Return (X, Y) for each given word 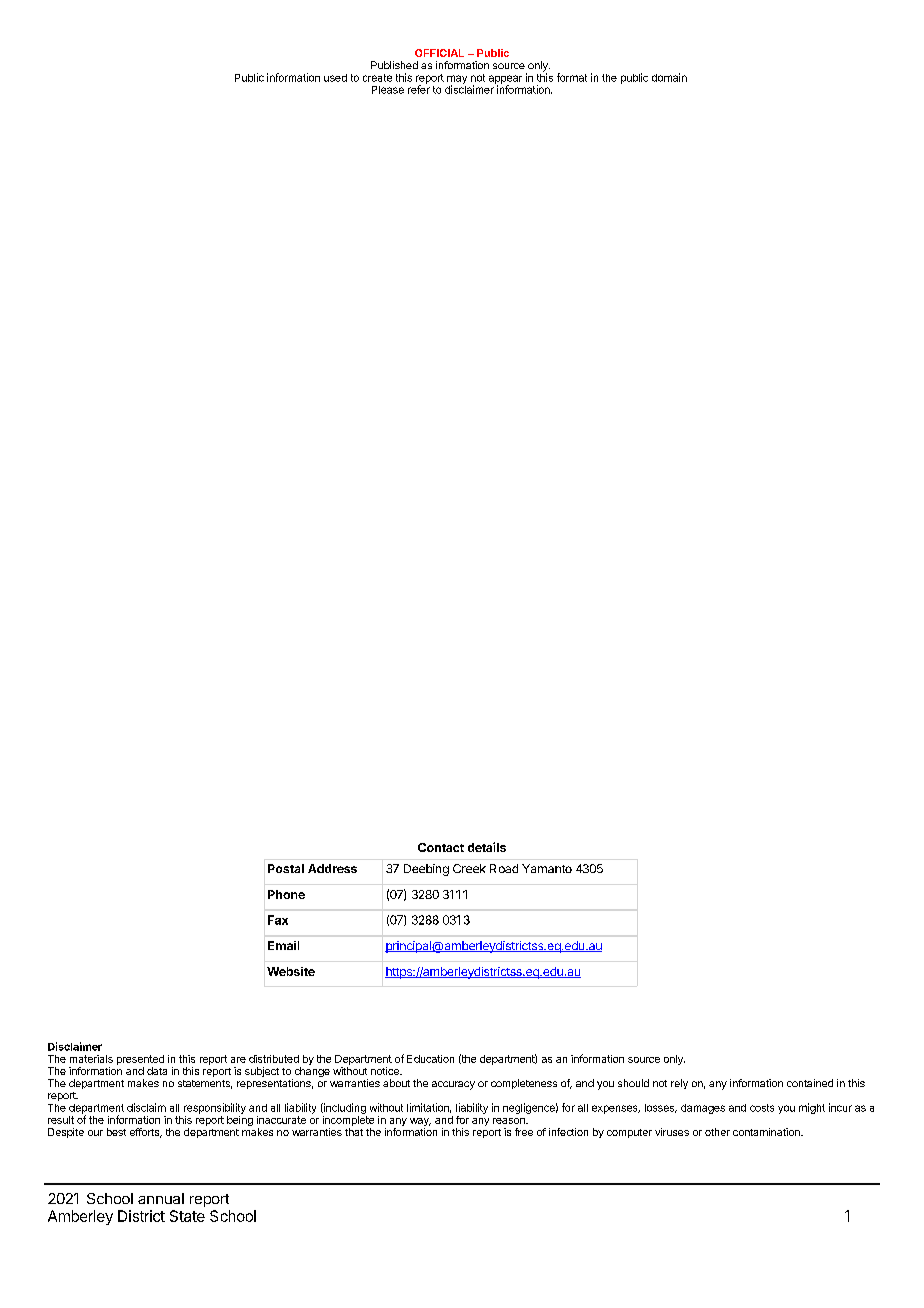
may (457, 80)
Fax (278, 920)
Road (504, 868)
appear (505, 80)
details (487, 847)
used (335, 78)
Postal (286, 868)
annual (161, 1198)
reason (510, 1121)
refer (419, 88)
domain (669, 77)
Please (388, 90)
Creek (469, 868)
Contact (441, 847)
